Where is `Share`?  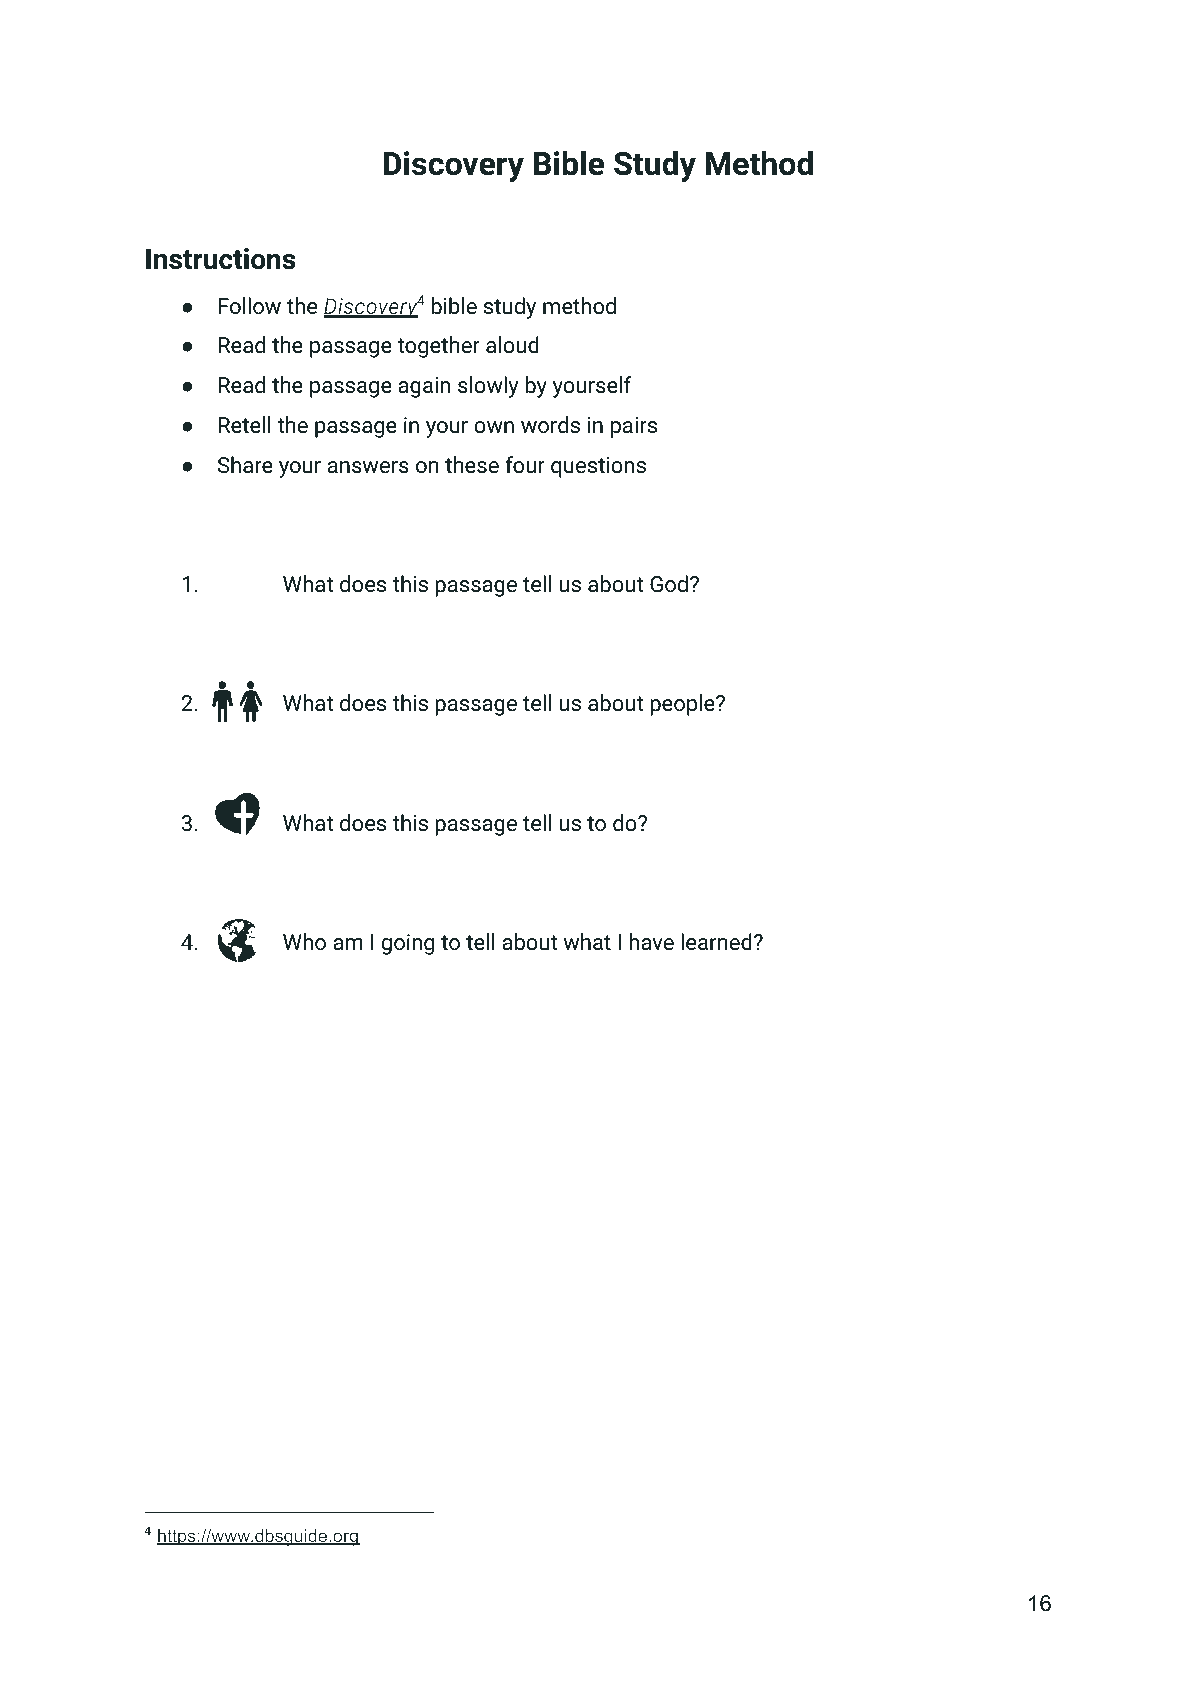
Share is located at coordinates (245, 464).
